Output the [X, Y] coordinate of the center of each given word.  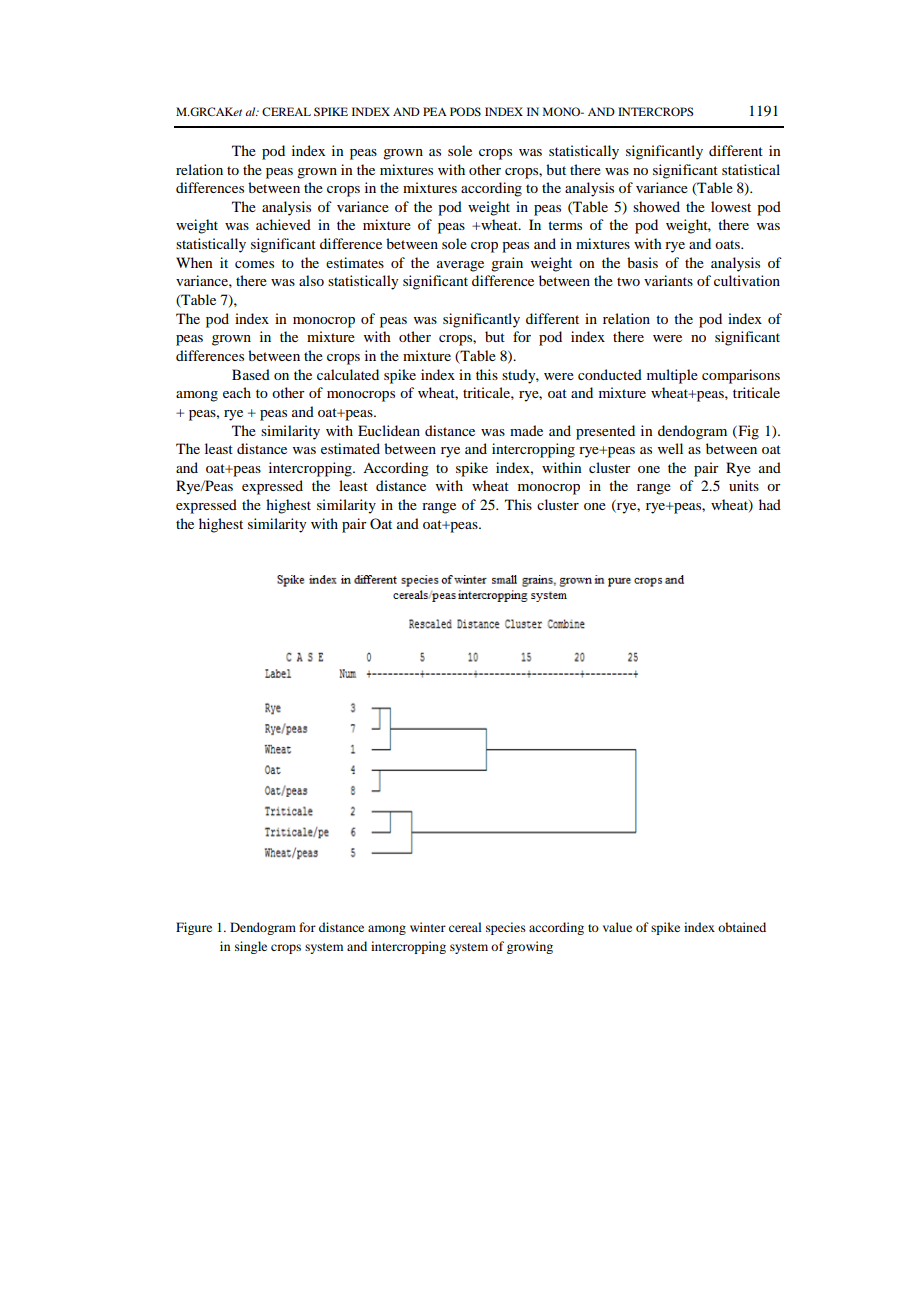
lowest [731, 206]
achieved [283, 224]
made [526, 430]
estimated [350, 448]
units [744, 485]
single [251, 947]
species [506, 928]
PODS [465, 111]
